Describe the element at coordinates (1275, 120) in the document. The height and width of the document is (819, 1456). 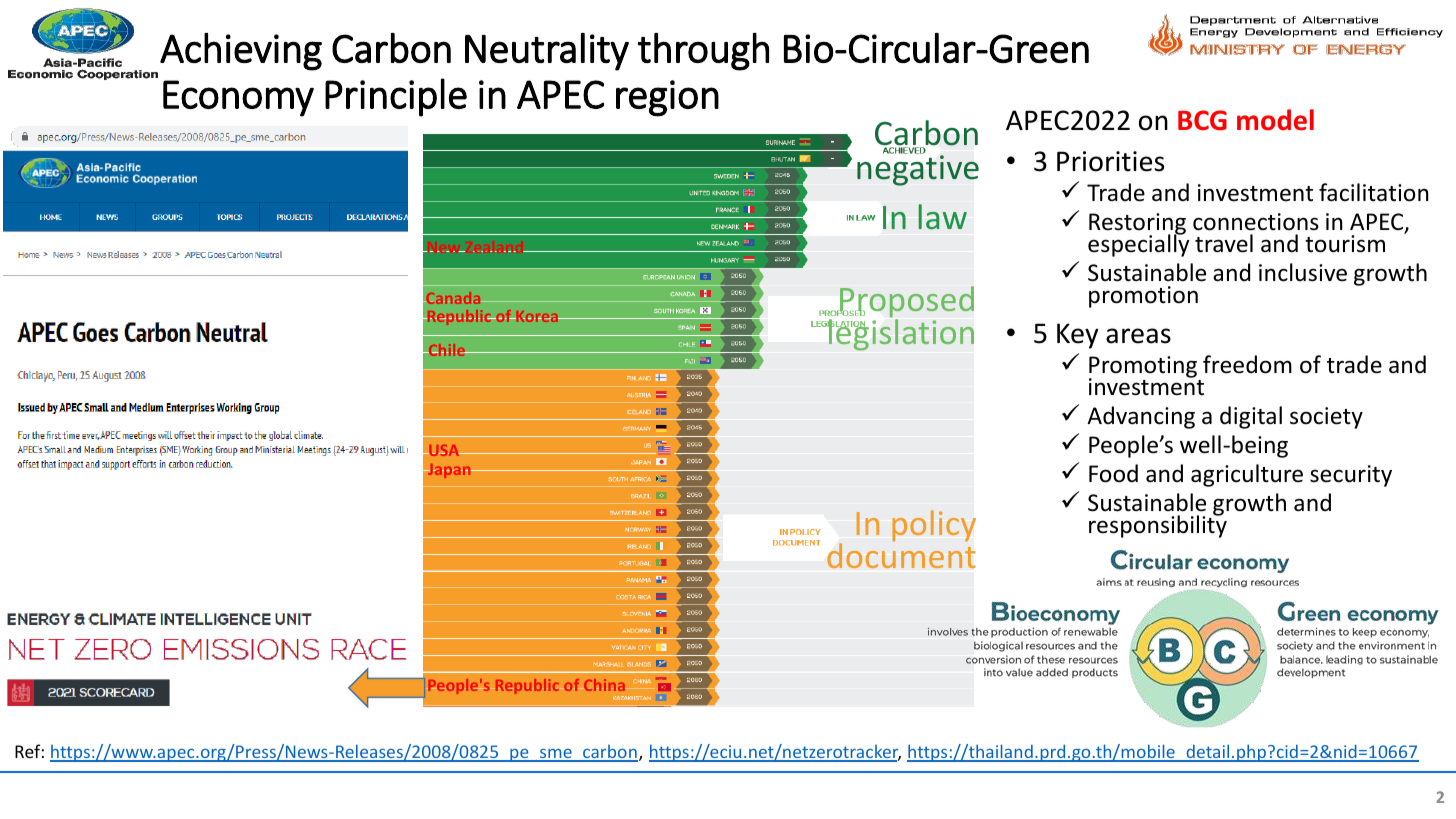
I see `model` at that location.
